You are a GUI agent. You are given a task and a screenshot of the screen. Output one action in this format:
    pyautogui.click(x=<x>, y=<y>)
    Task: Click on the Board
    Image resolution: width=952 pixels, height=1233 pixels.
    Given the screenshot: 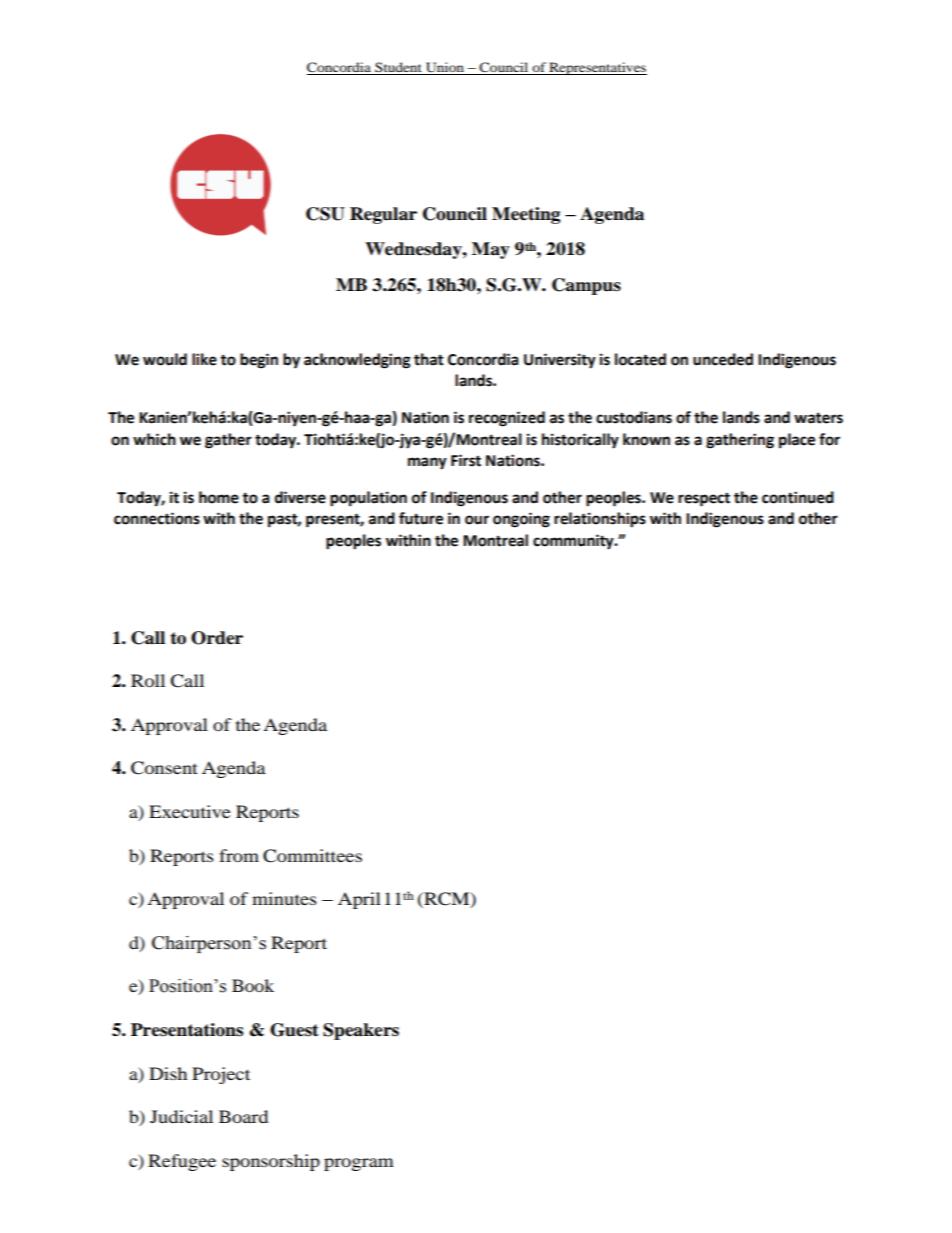 What is the action you would take?
    pyautogui.click(x=243, y=1116)
